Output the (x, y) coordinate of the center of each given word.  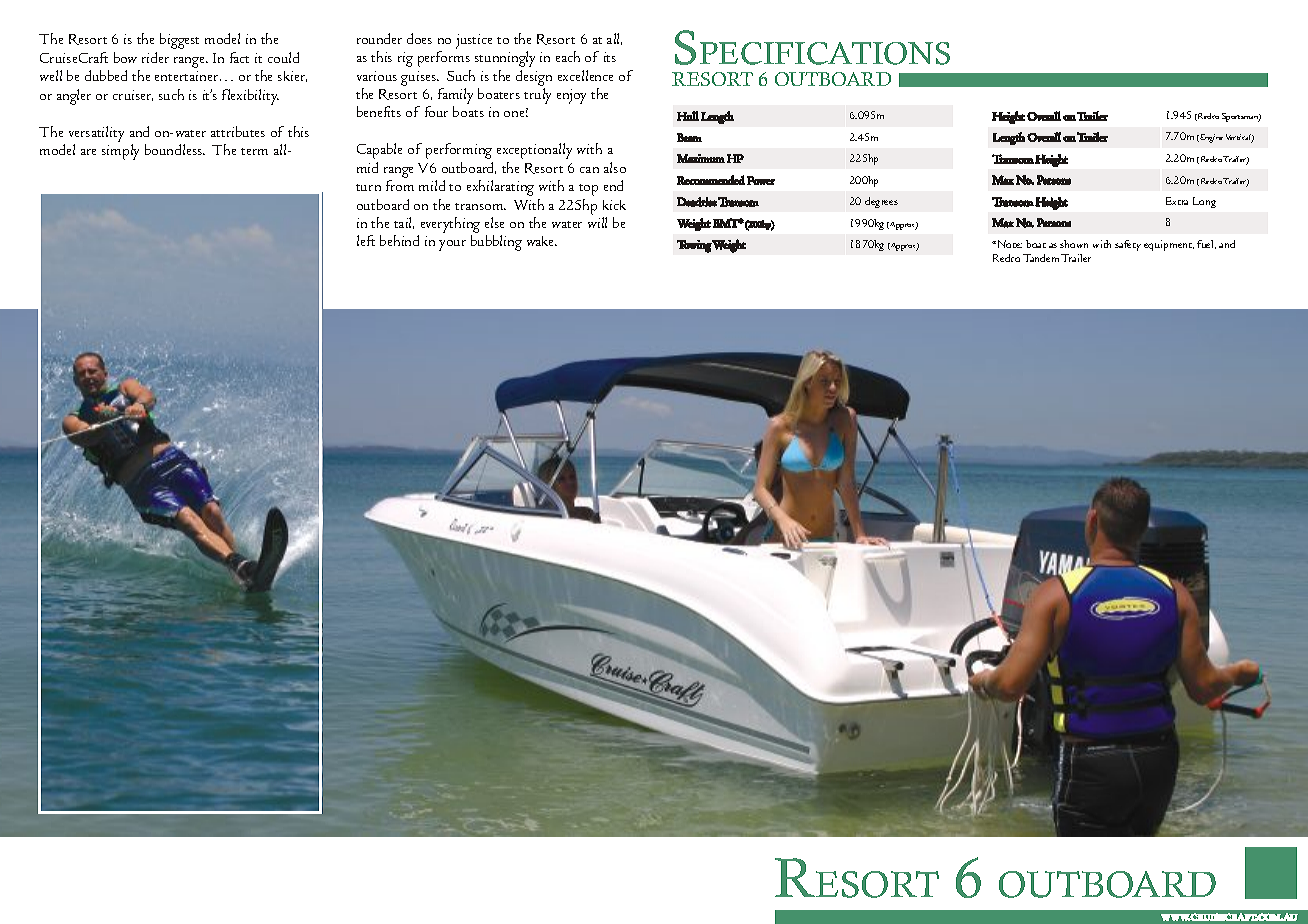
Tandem (1041, 258)
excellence (585, 75)
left (366, 240)
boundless (175, 149)
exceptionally (534, 151)
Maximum (701, 158)
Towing (694, 246)
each (568, 56)
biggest (179, 41)
